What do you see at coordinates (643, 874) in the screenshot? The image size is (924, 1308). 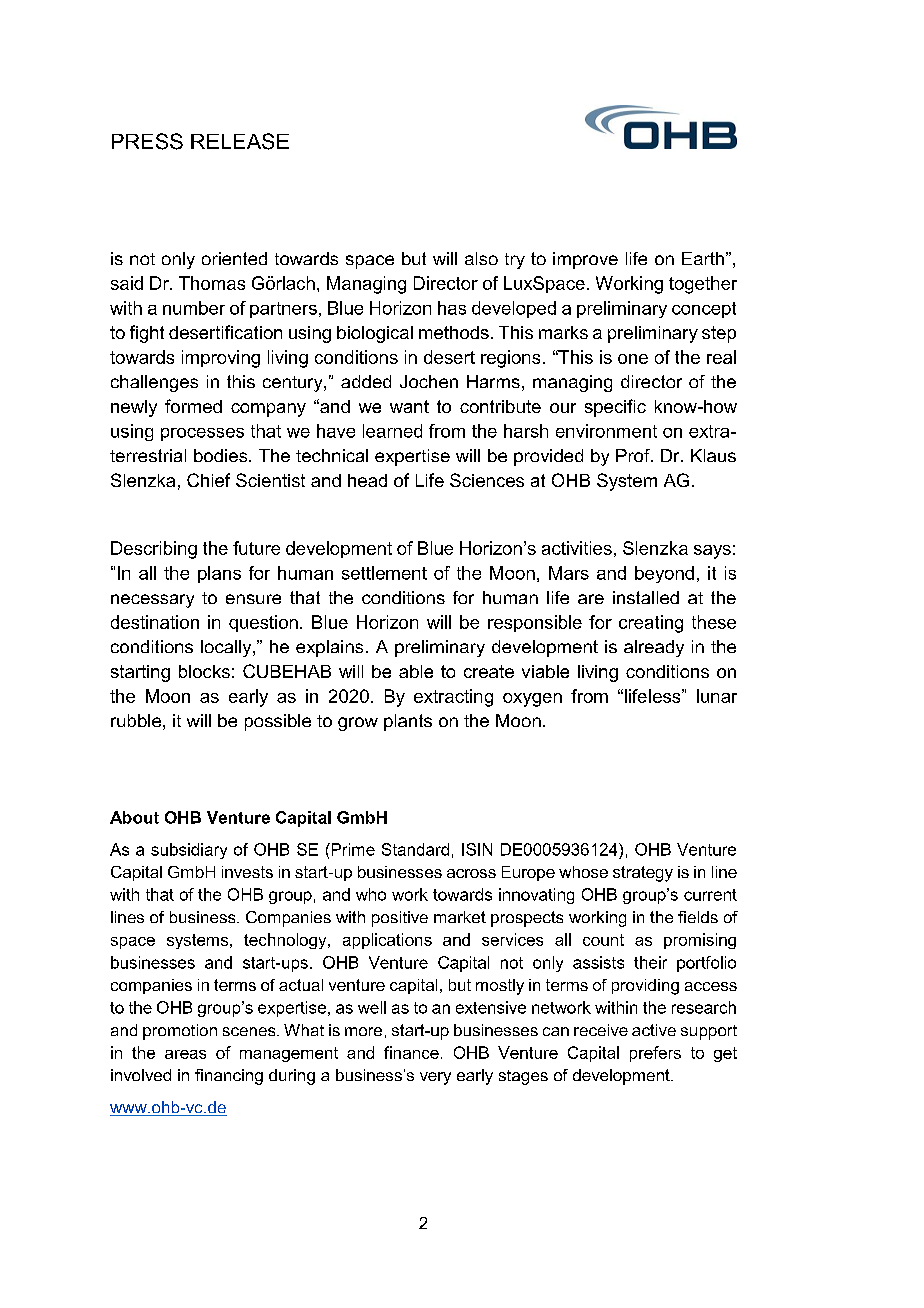 I see `strategy` at bounding box center [643, 874].
